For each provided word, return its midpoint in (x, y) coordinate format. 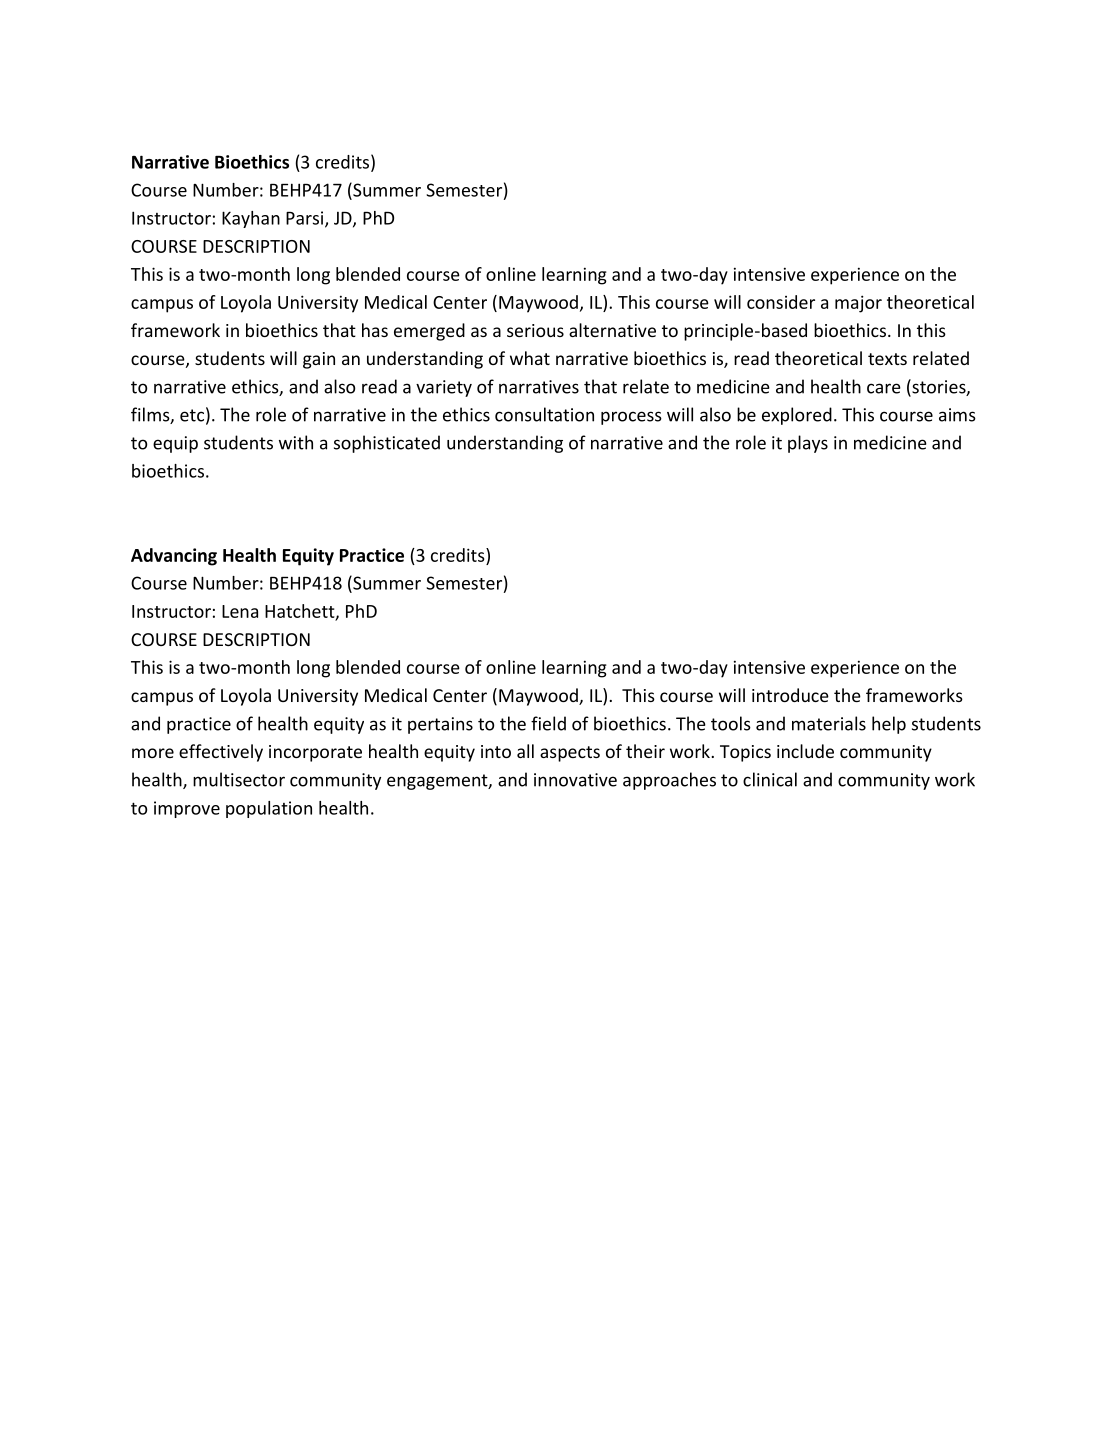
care (884, 388)
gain (319, 360)
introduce (790, 695)
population (269, 809)
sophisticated (387, 444)
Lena (240, 611)
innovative (575, 780)
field (548, 723)
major (858, 304)
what (530, 358)
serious (535, 330)
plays (808, 444)
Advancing (174, 557)
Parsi (306, 219)
